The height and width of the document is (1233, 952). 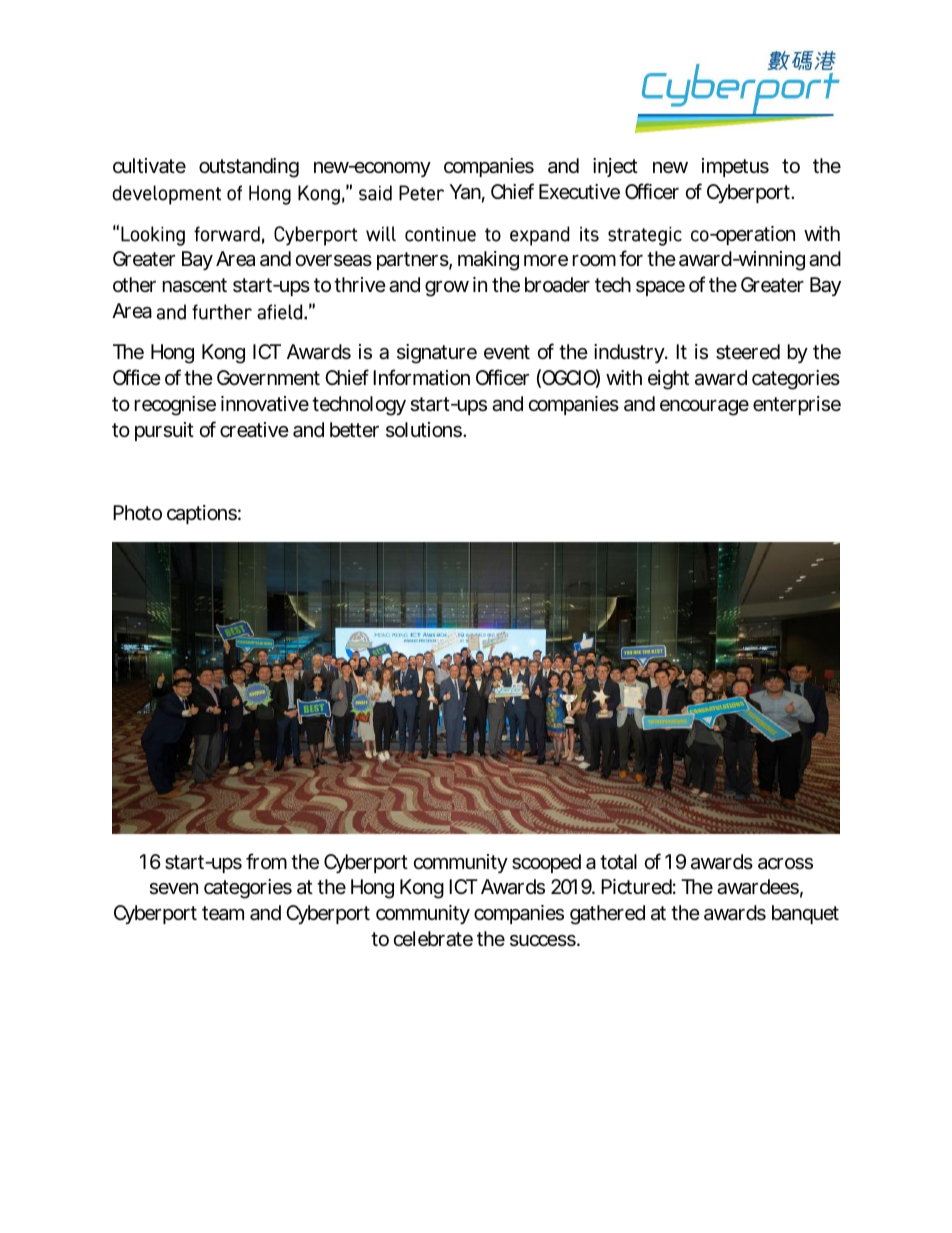 What do you see at coordinates (249, 168) in the document?
I see `outstanding` at bounding box center [249, 168].
